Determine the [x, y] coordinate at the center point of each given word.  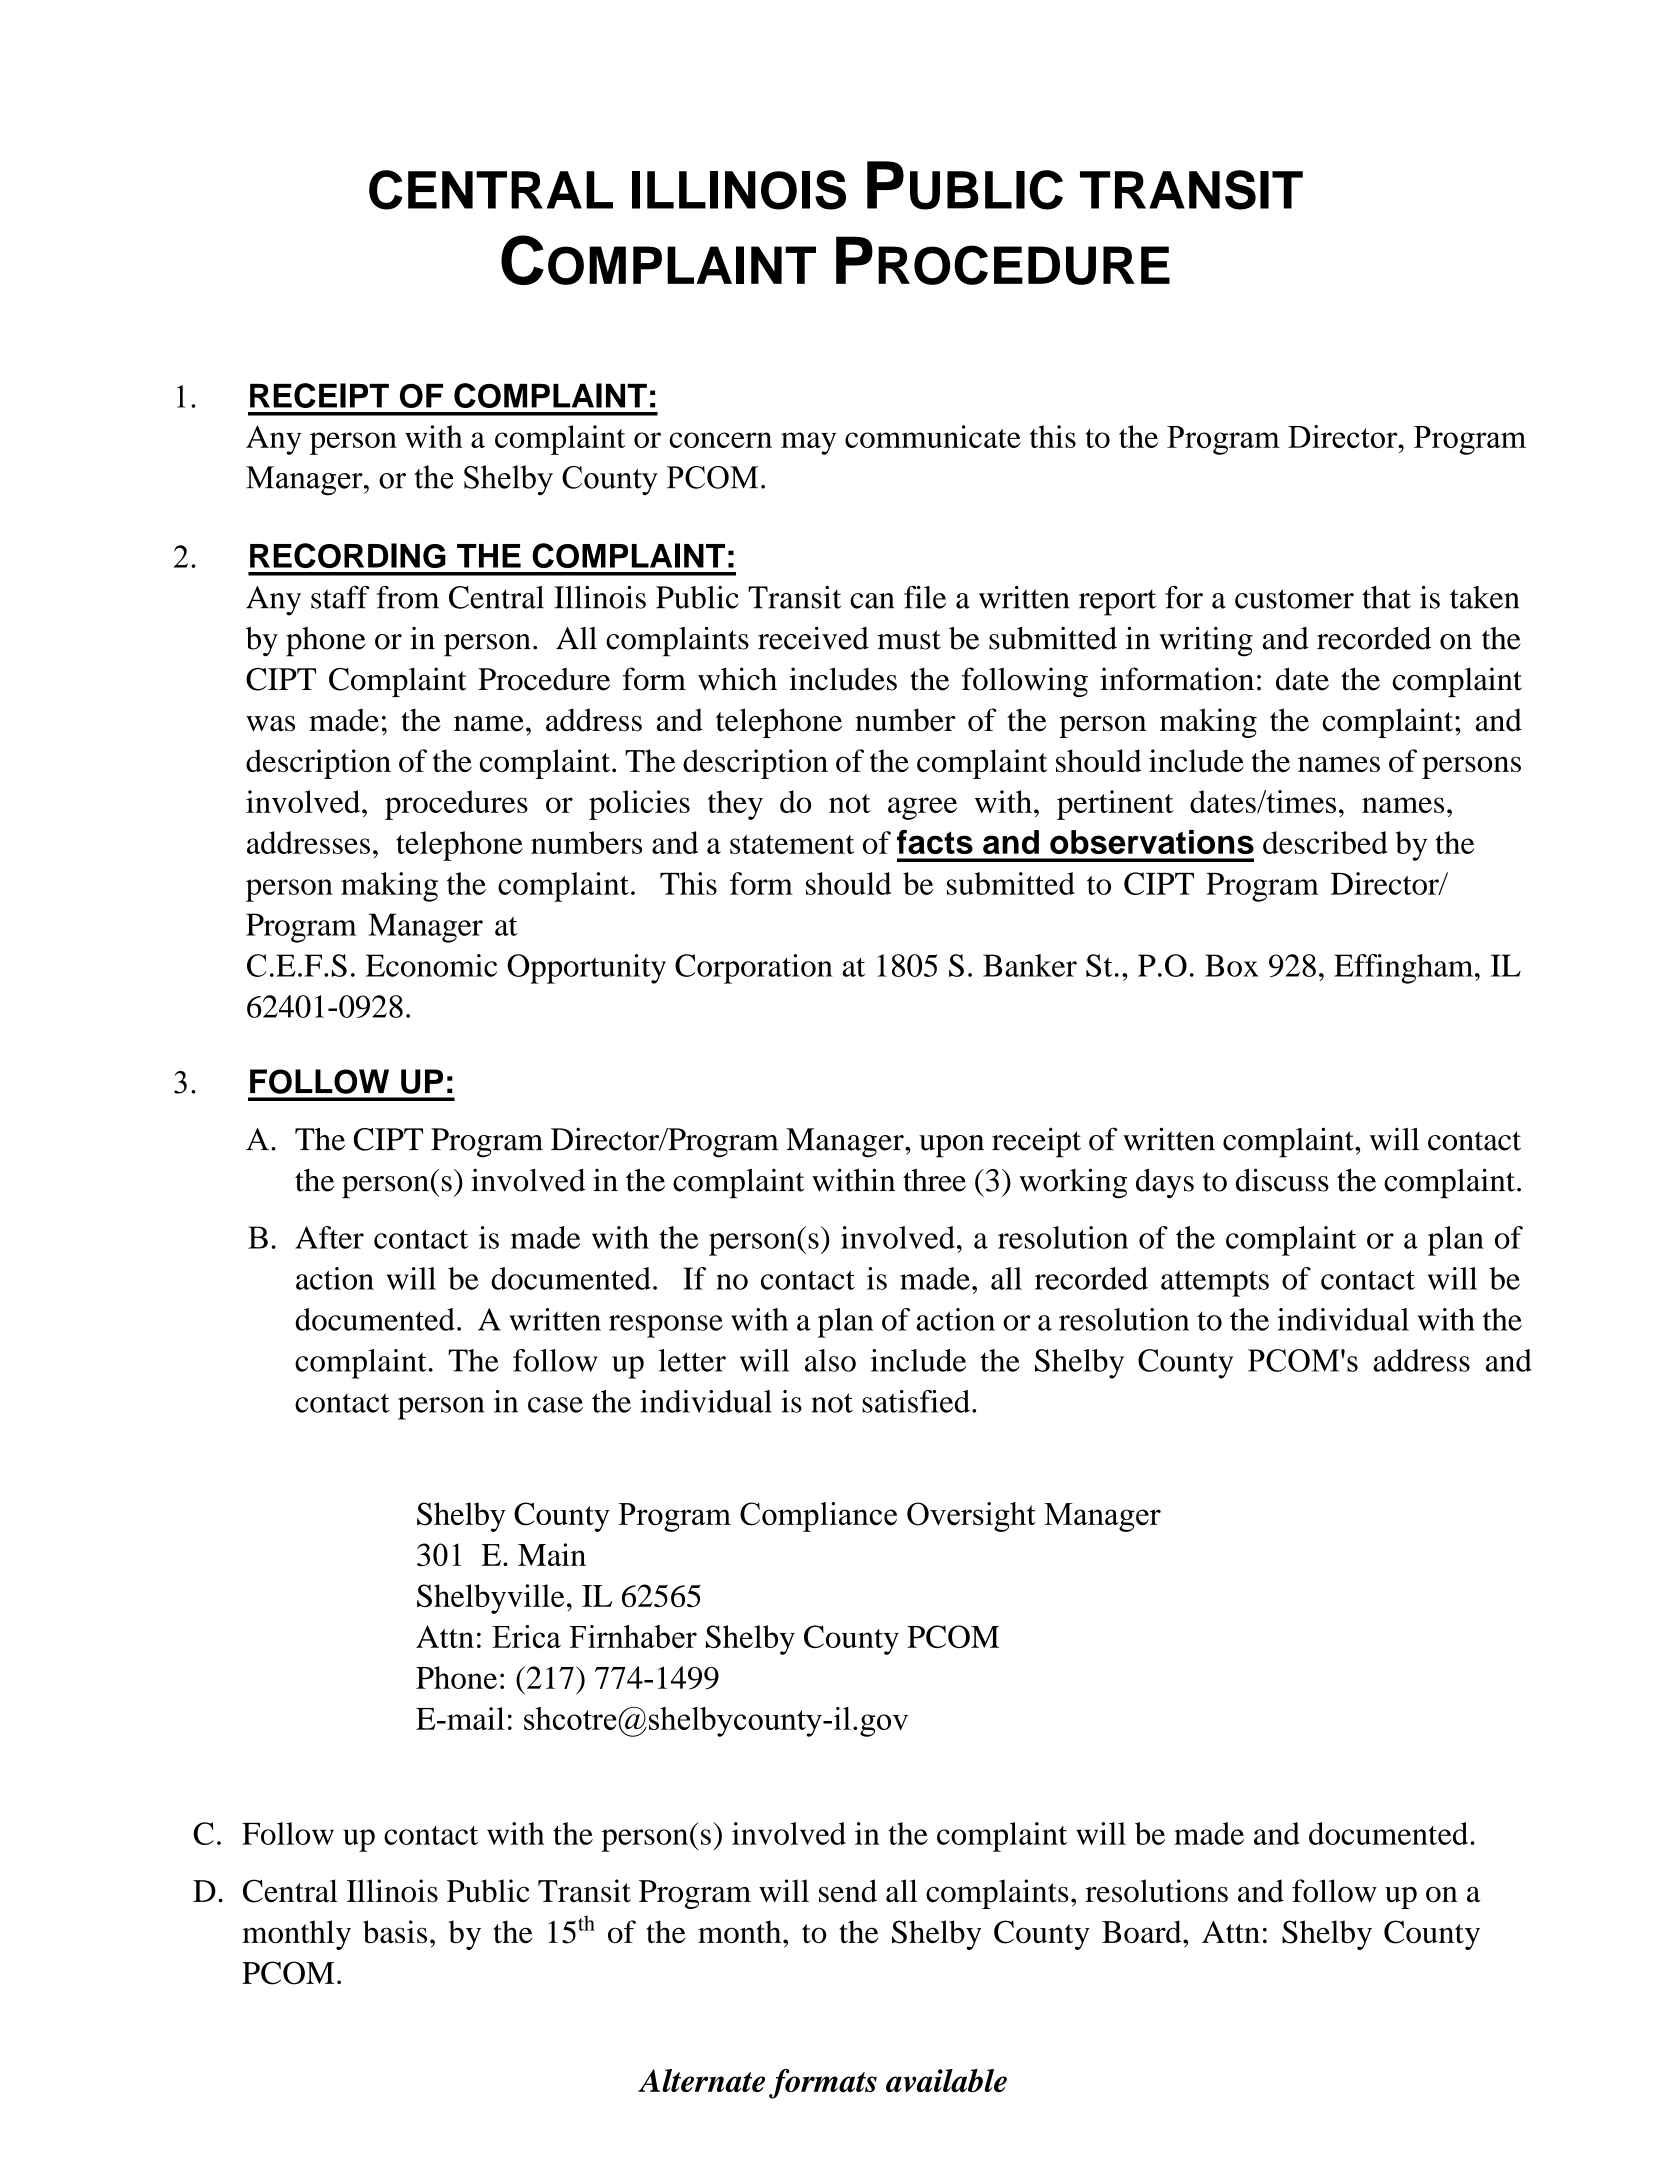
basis [395, 1931]
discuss [1282, 1180]
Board [1143, 1931]
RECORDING [348, 555]
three [934, 1180]
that [1386, 597]
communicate [933, 436]
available [946, 2080]
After [329, 1237]
